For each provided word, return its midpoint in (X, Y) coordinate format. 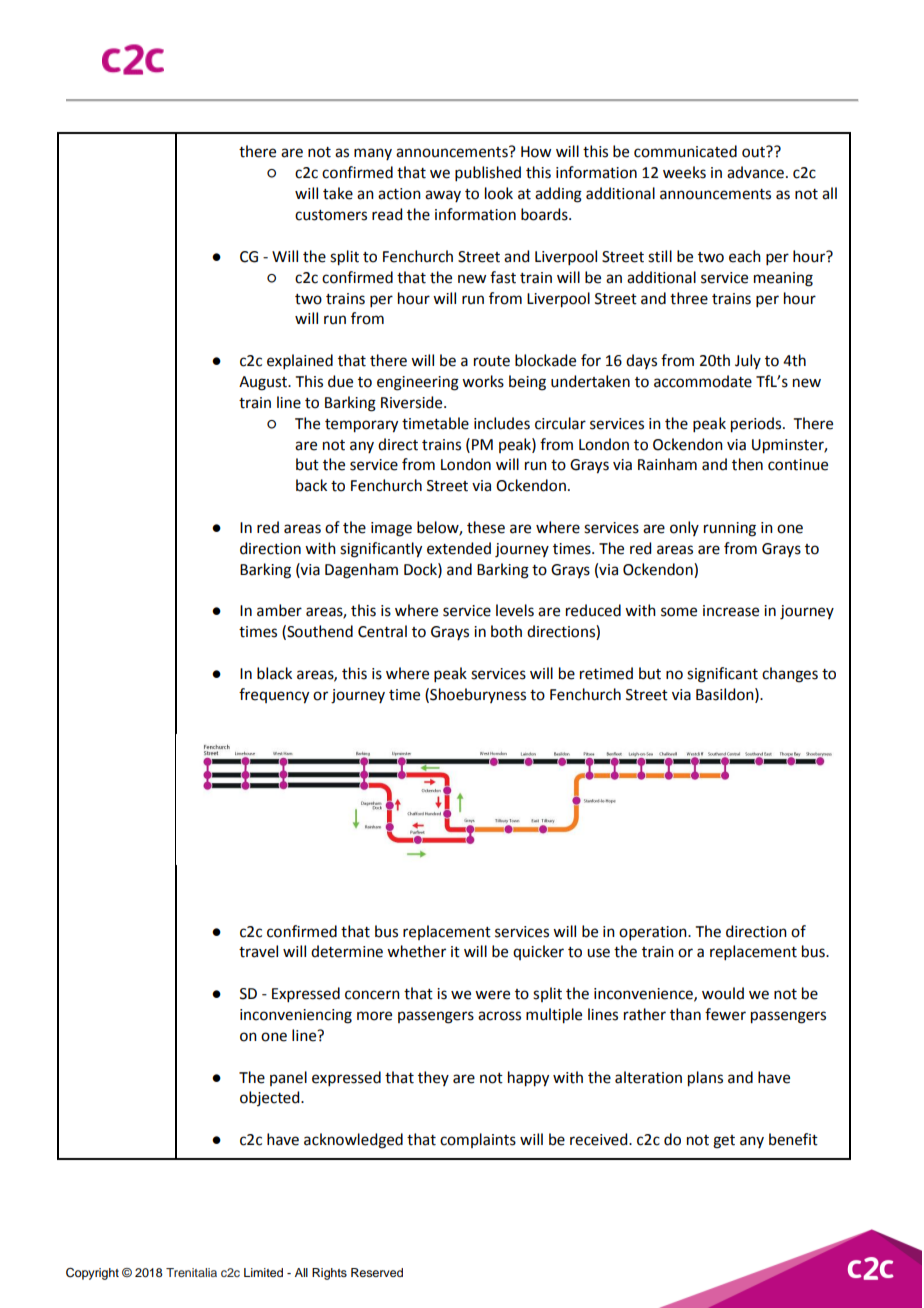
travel (258, 951)
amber (279, 610)
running (730, 529)
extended (459, 548)
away (443, 196)
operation (654, 933)
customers (331, 215)
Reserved (377, 1272)
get (724, 1142)
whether (416, 951)
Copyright (92, 1274)
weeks (684, 172)
